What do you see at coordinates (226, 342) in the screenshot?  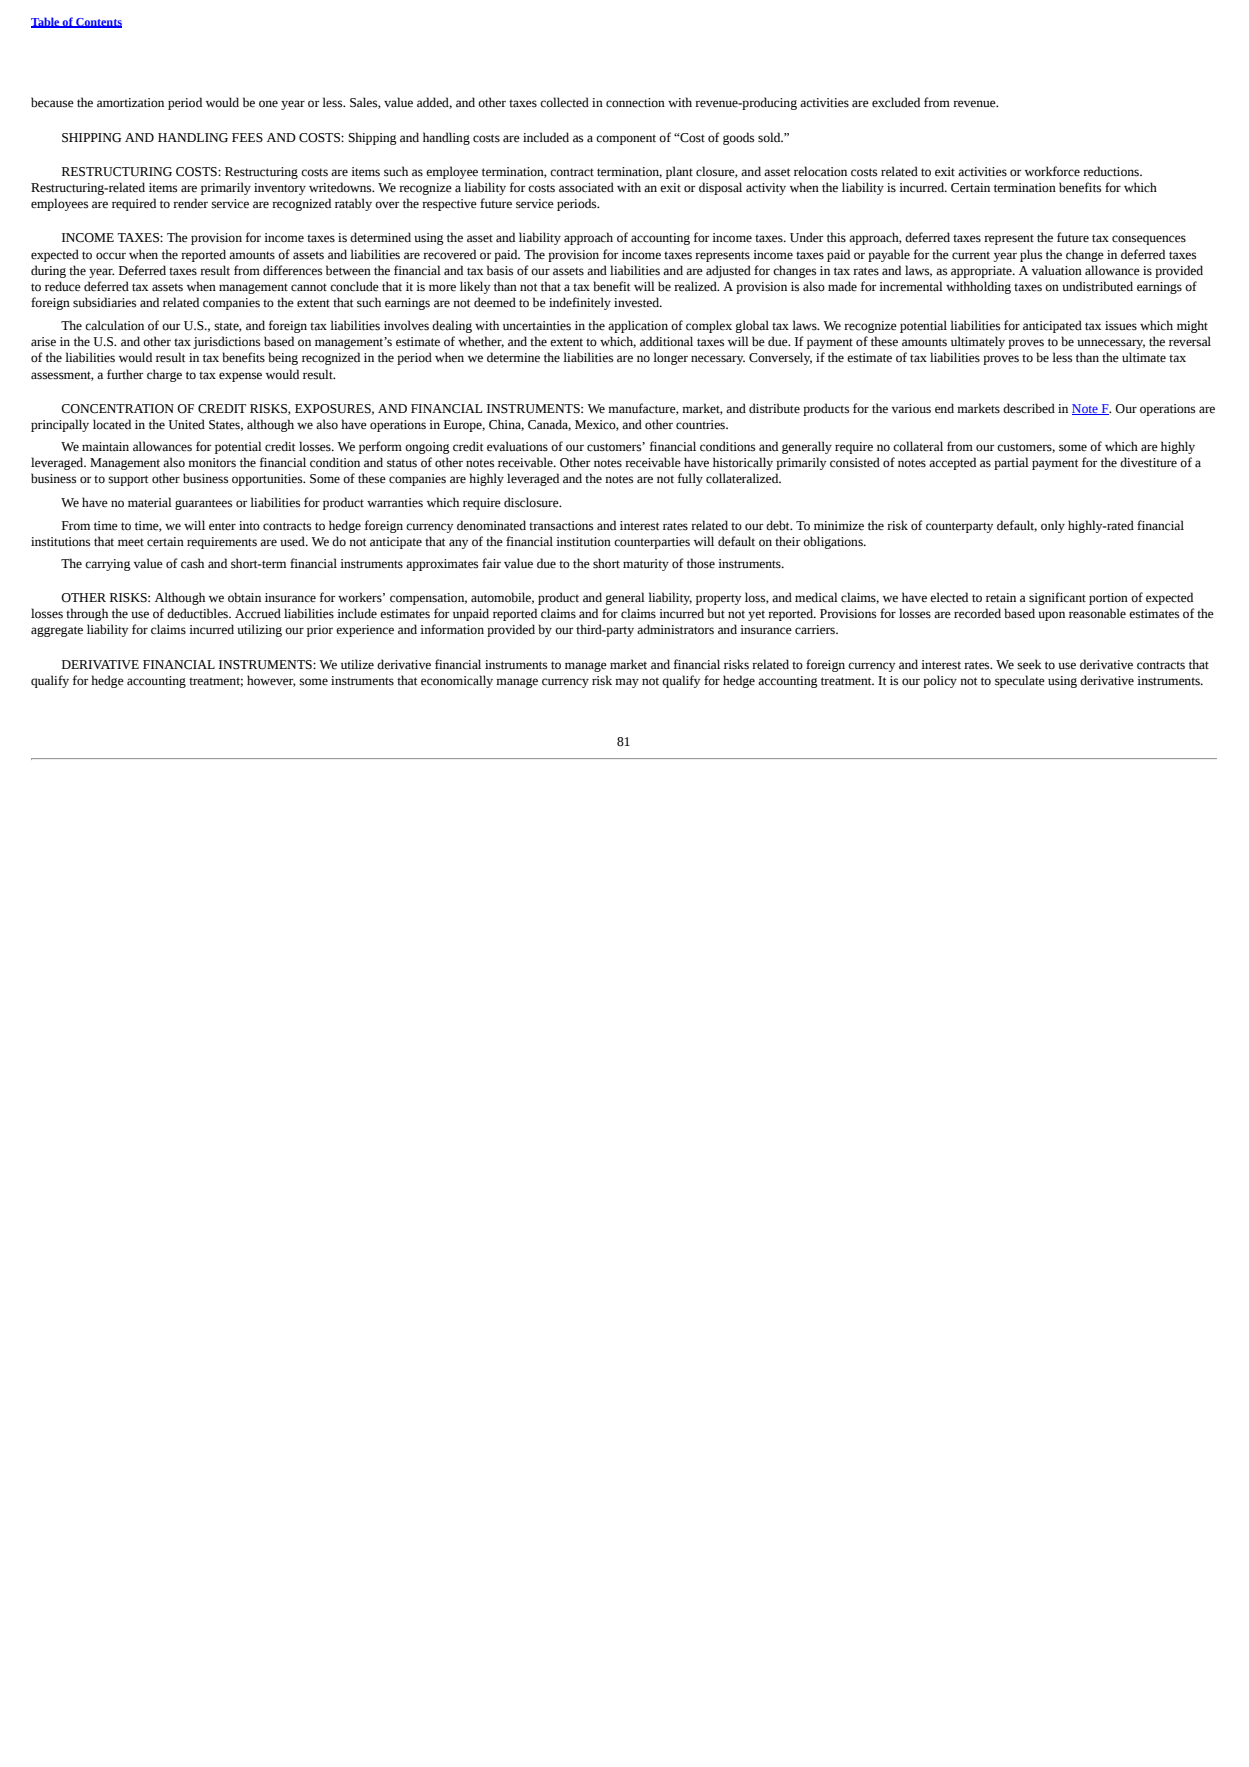 I see `jurisdictions` at bounding box center [226, 342].
